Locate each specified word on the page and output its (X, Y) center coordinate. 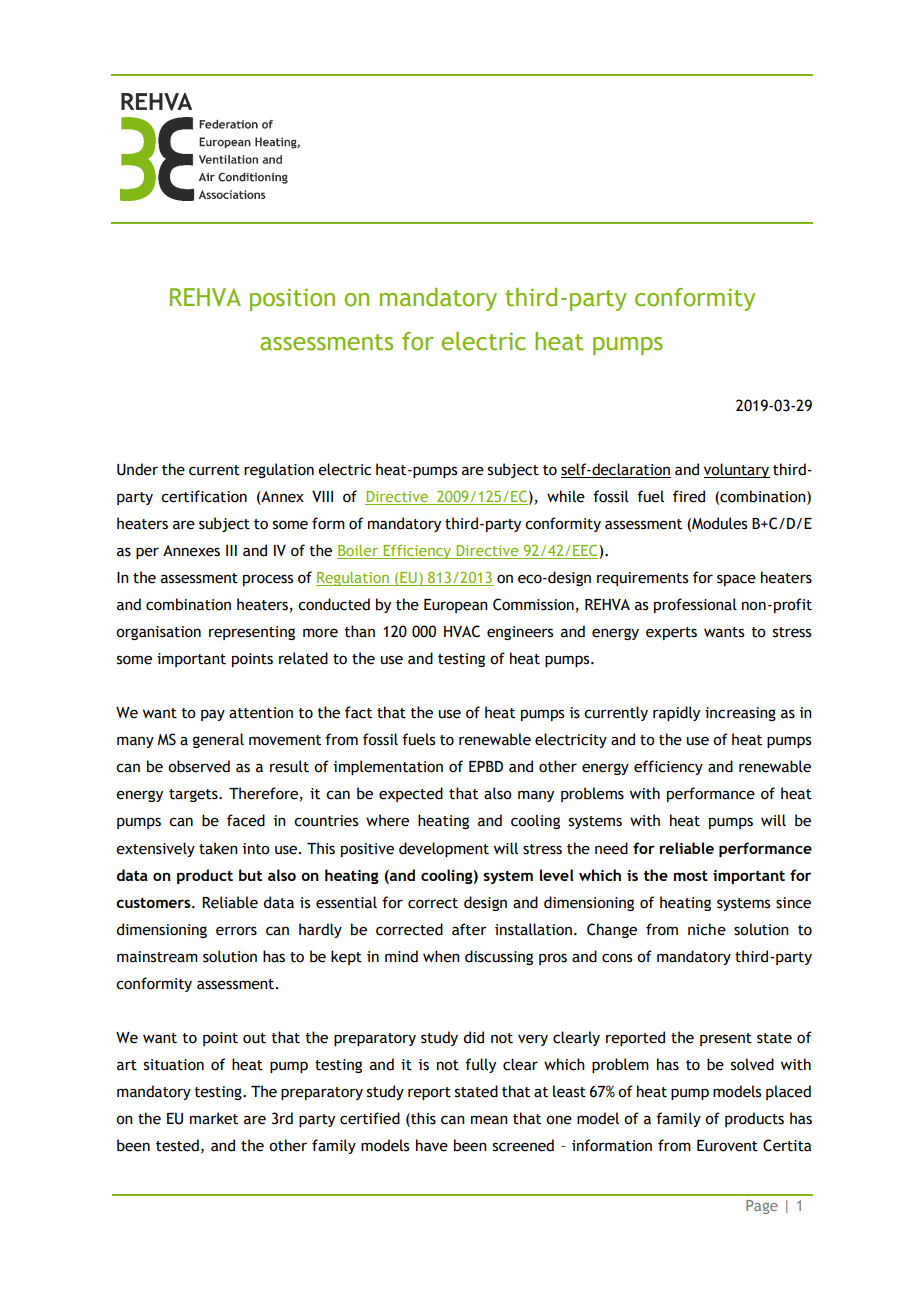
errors (236, 931)
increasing (740, 714)
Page (762, 1207)
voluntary (737, 470)
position (292, 299)
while (566, 496)
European (456, 606)
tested (177, 1145)
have (432, 1145)
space (736, 580)
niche (707, 929)
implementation (388, 767)
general (218, 740)
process (268, 580)
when (441, 956)
